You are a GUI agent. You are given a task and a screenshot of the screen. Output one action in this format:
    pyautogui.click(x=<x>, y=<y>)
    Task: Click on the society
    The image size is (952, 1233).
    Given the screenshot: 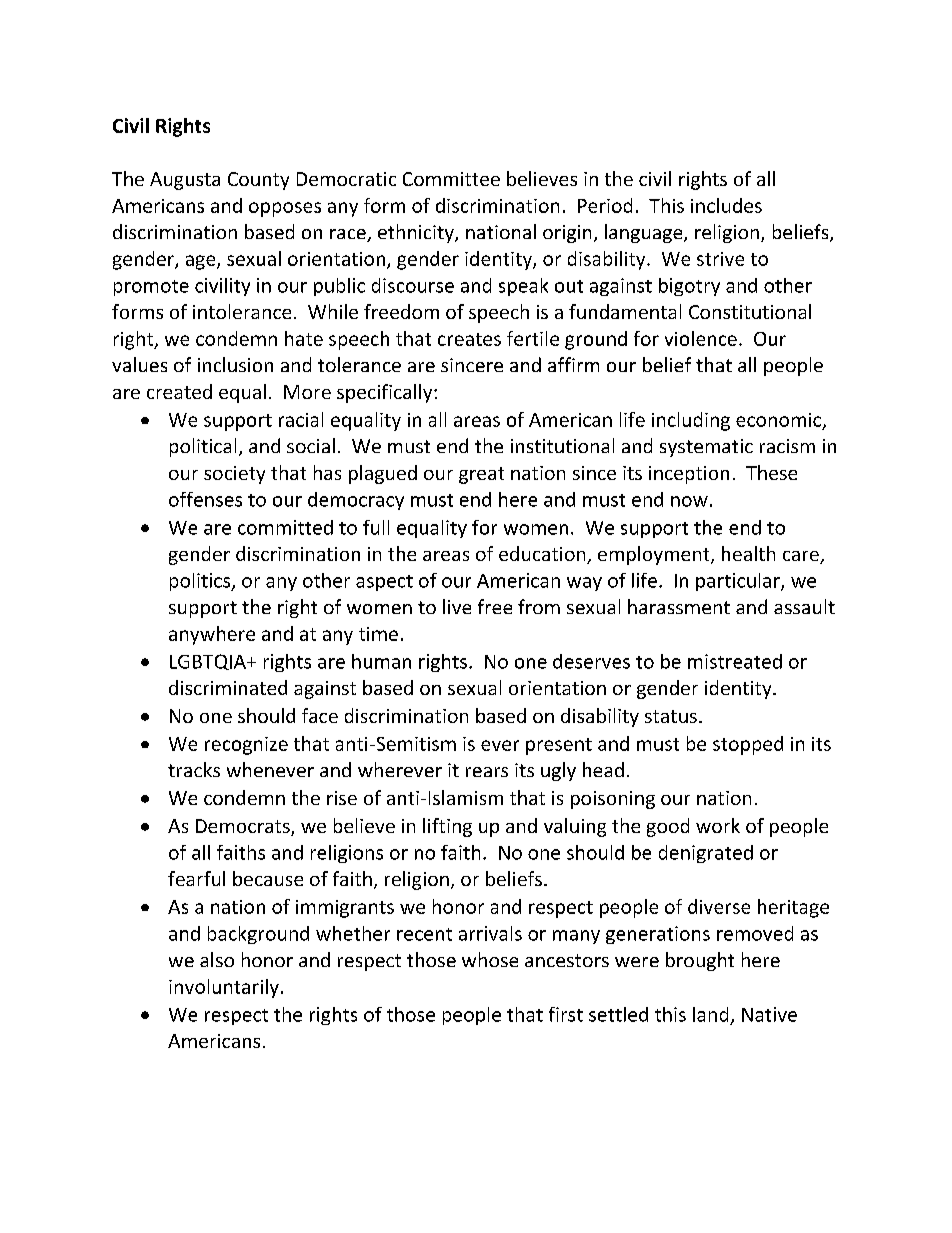 What is the action you would take?
    pyautogui.click(x=234, y=475)
